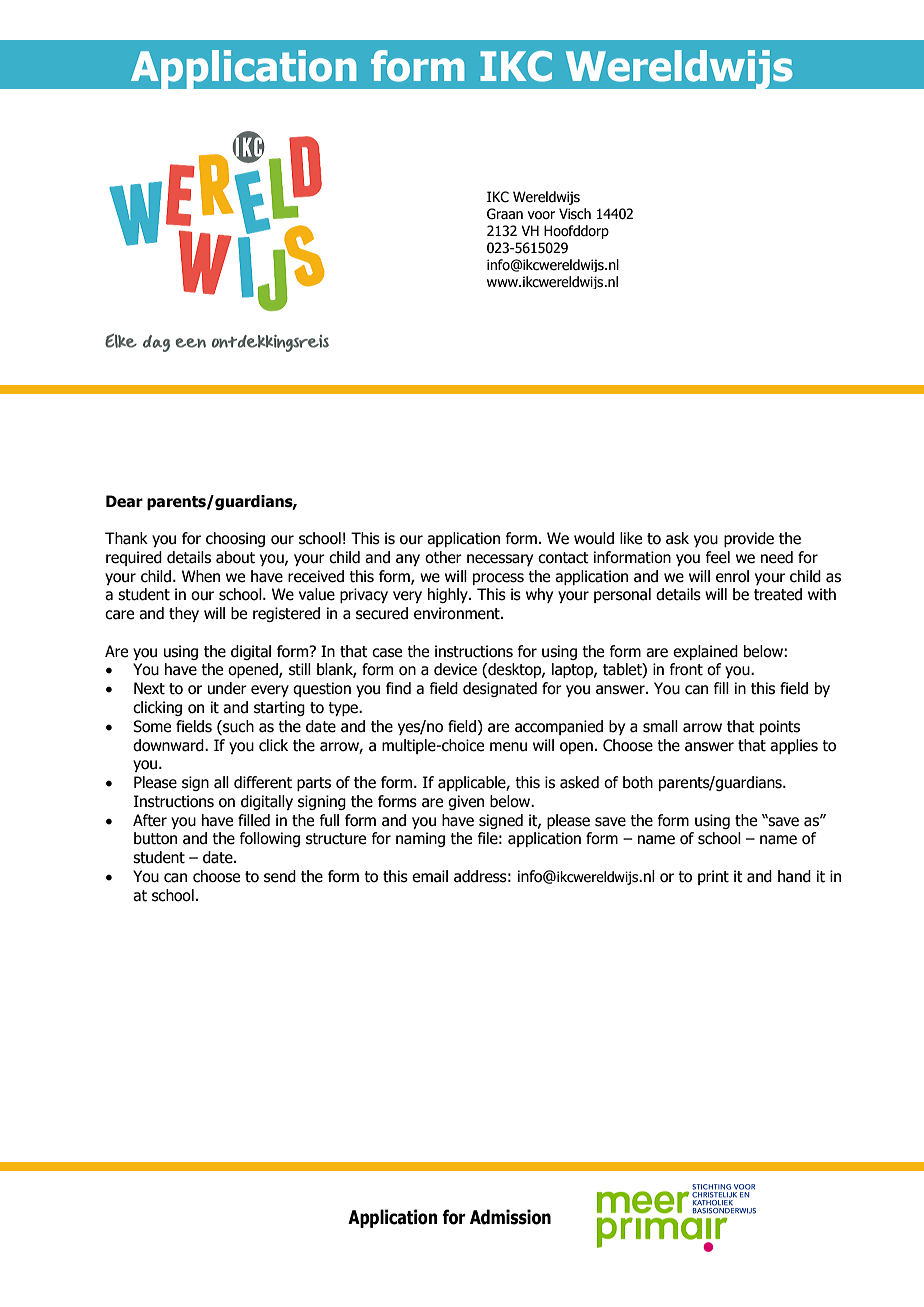 Image resolution: width=924 pixels, height=1307 pixels. Describe the element at coordinates (749, 539) in the document. I see `provide` at that location.
